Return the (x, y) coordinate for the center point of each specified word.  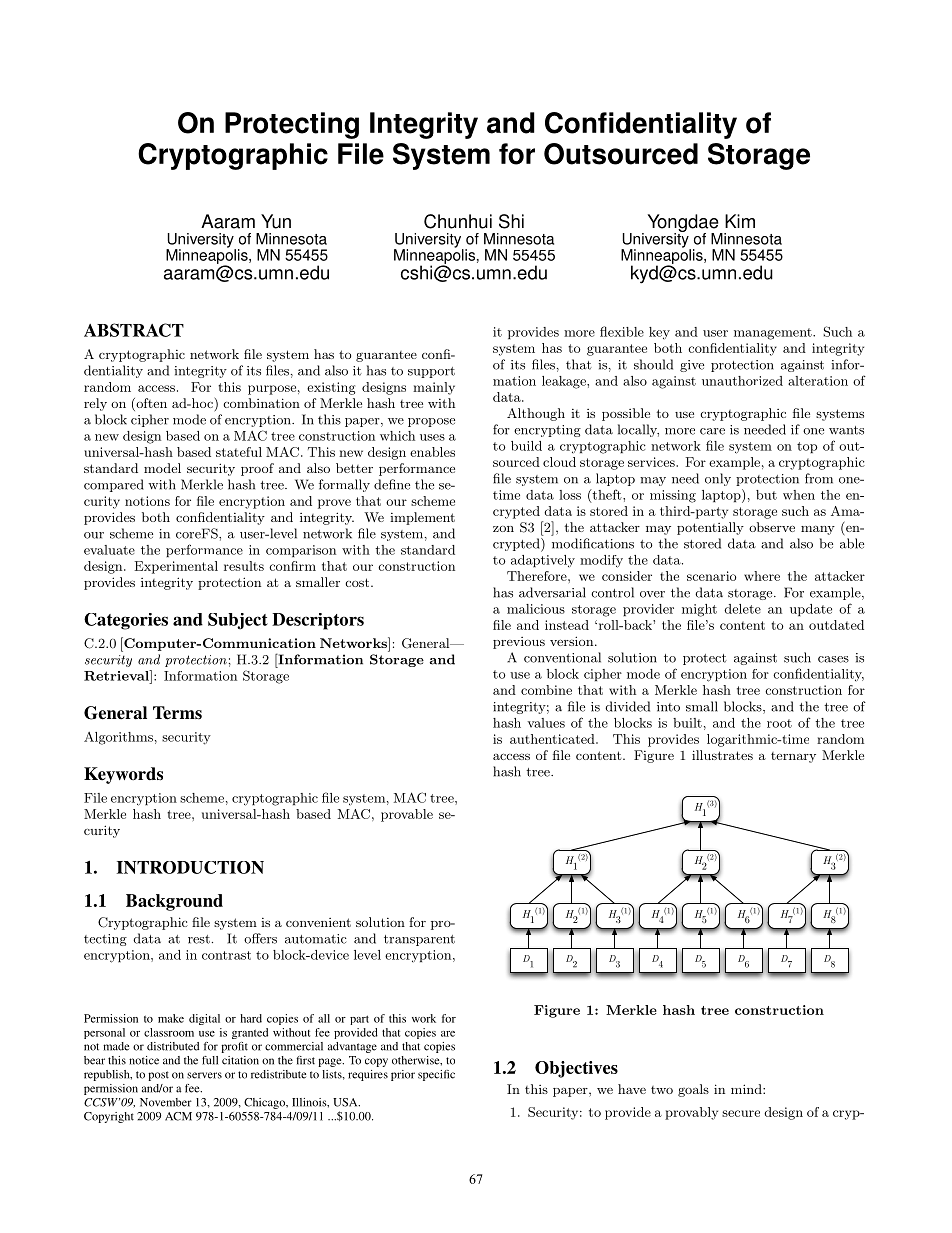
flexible (622, 331)
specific (436, 1075)
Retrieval (117, 675)
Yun (276, 221)
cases (833, 659)
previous (519, 643)
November (166, 1102)
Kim (740, 221)
